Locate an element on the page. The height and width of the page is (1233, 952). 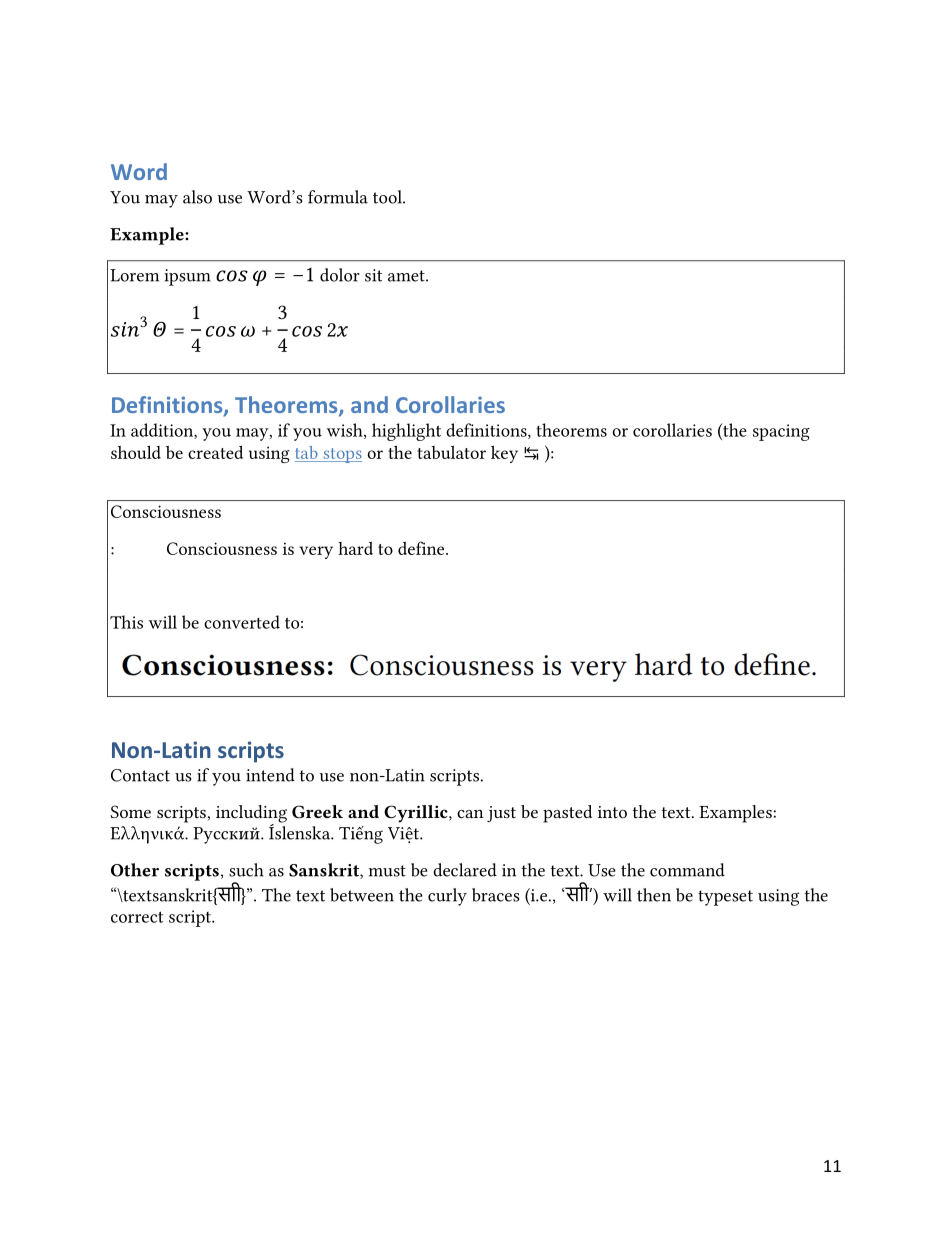
can is located at coordinates (470, 814).
